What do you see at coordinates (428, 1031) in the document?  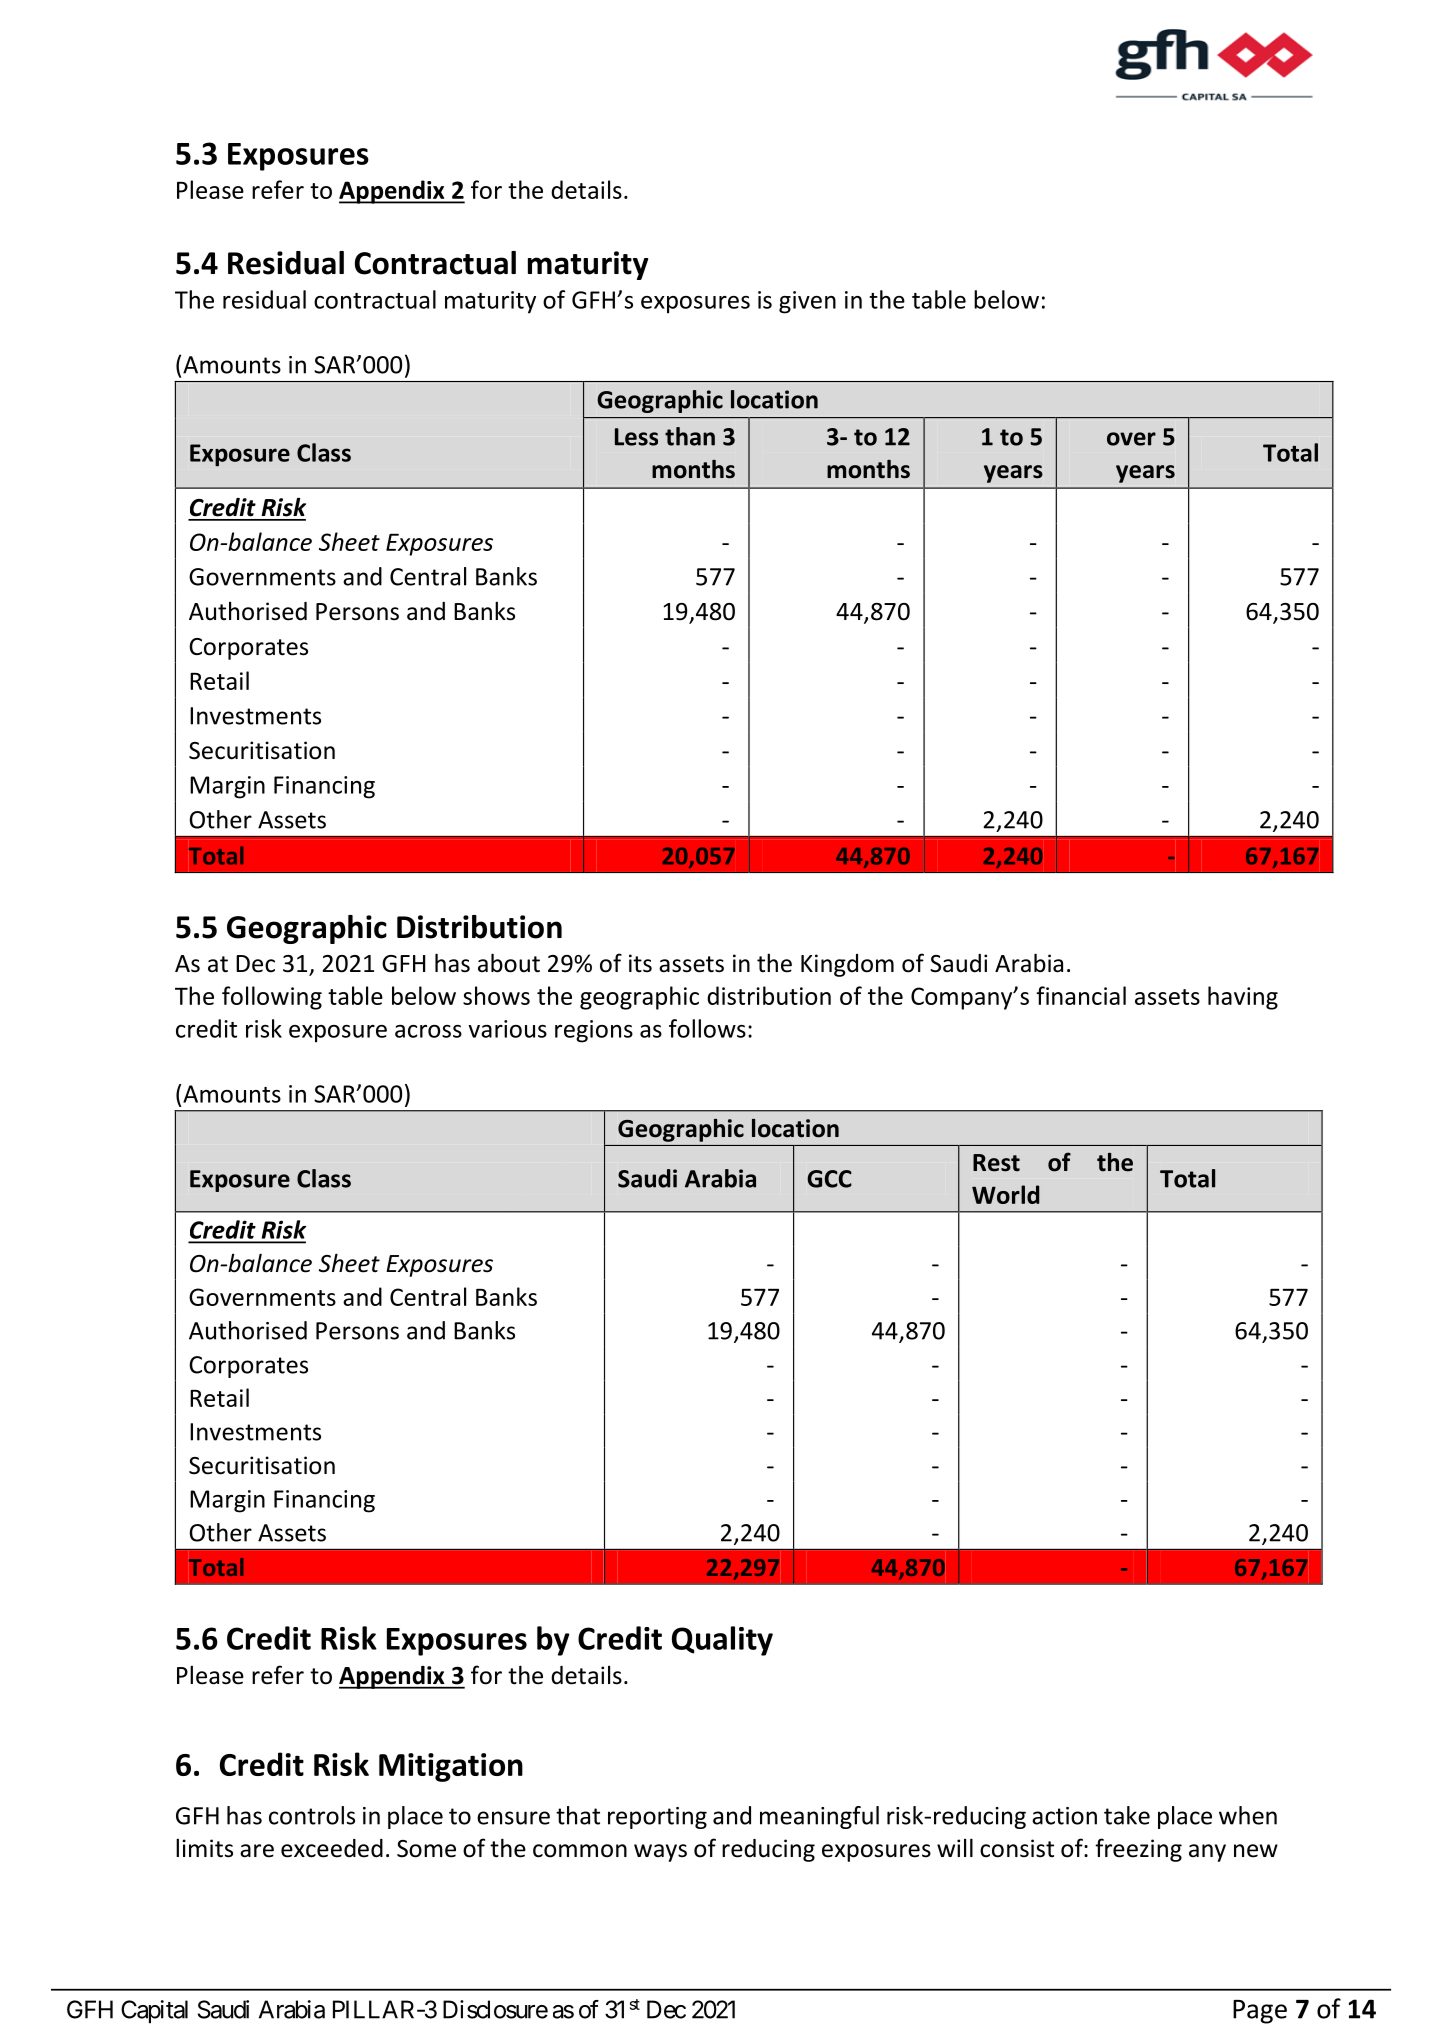 I see `across` at bounding box center [428, 1031].
